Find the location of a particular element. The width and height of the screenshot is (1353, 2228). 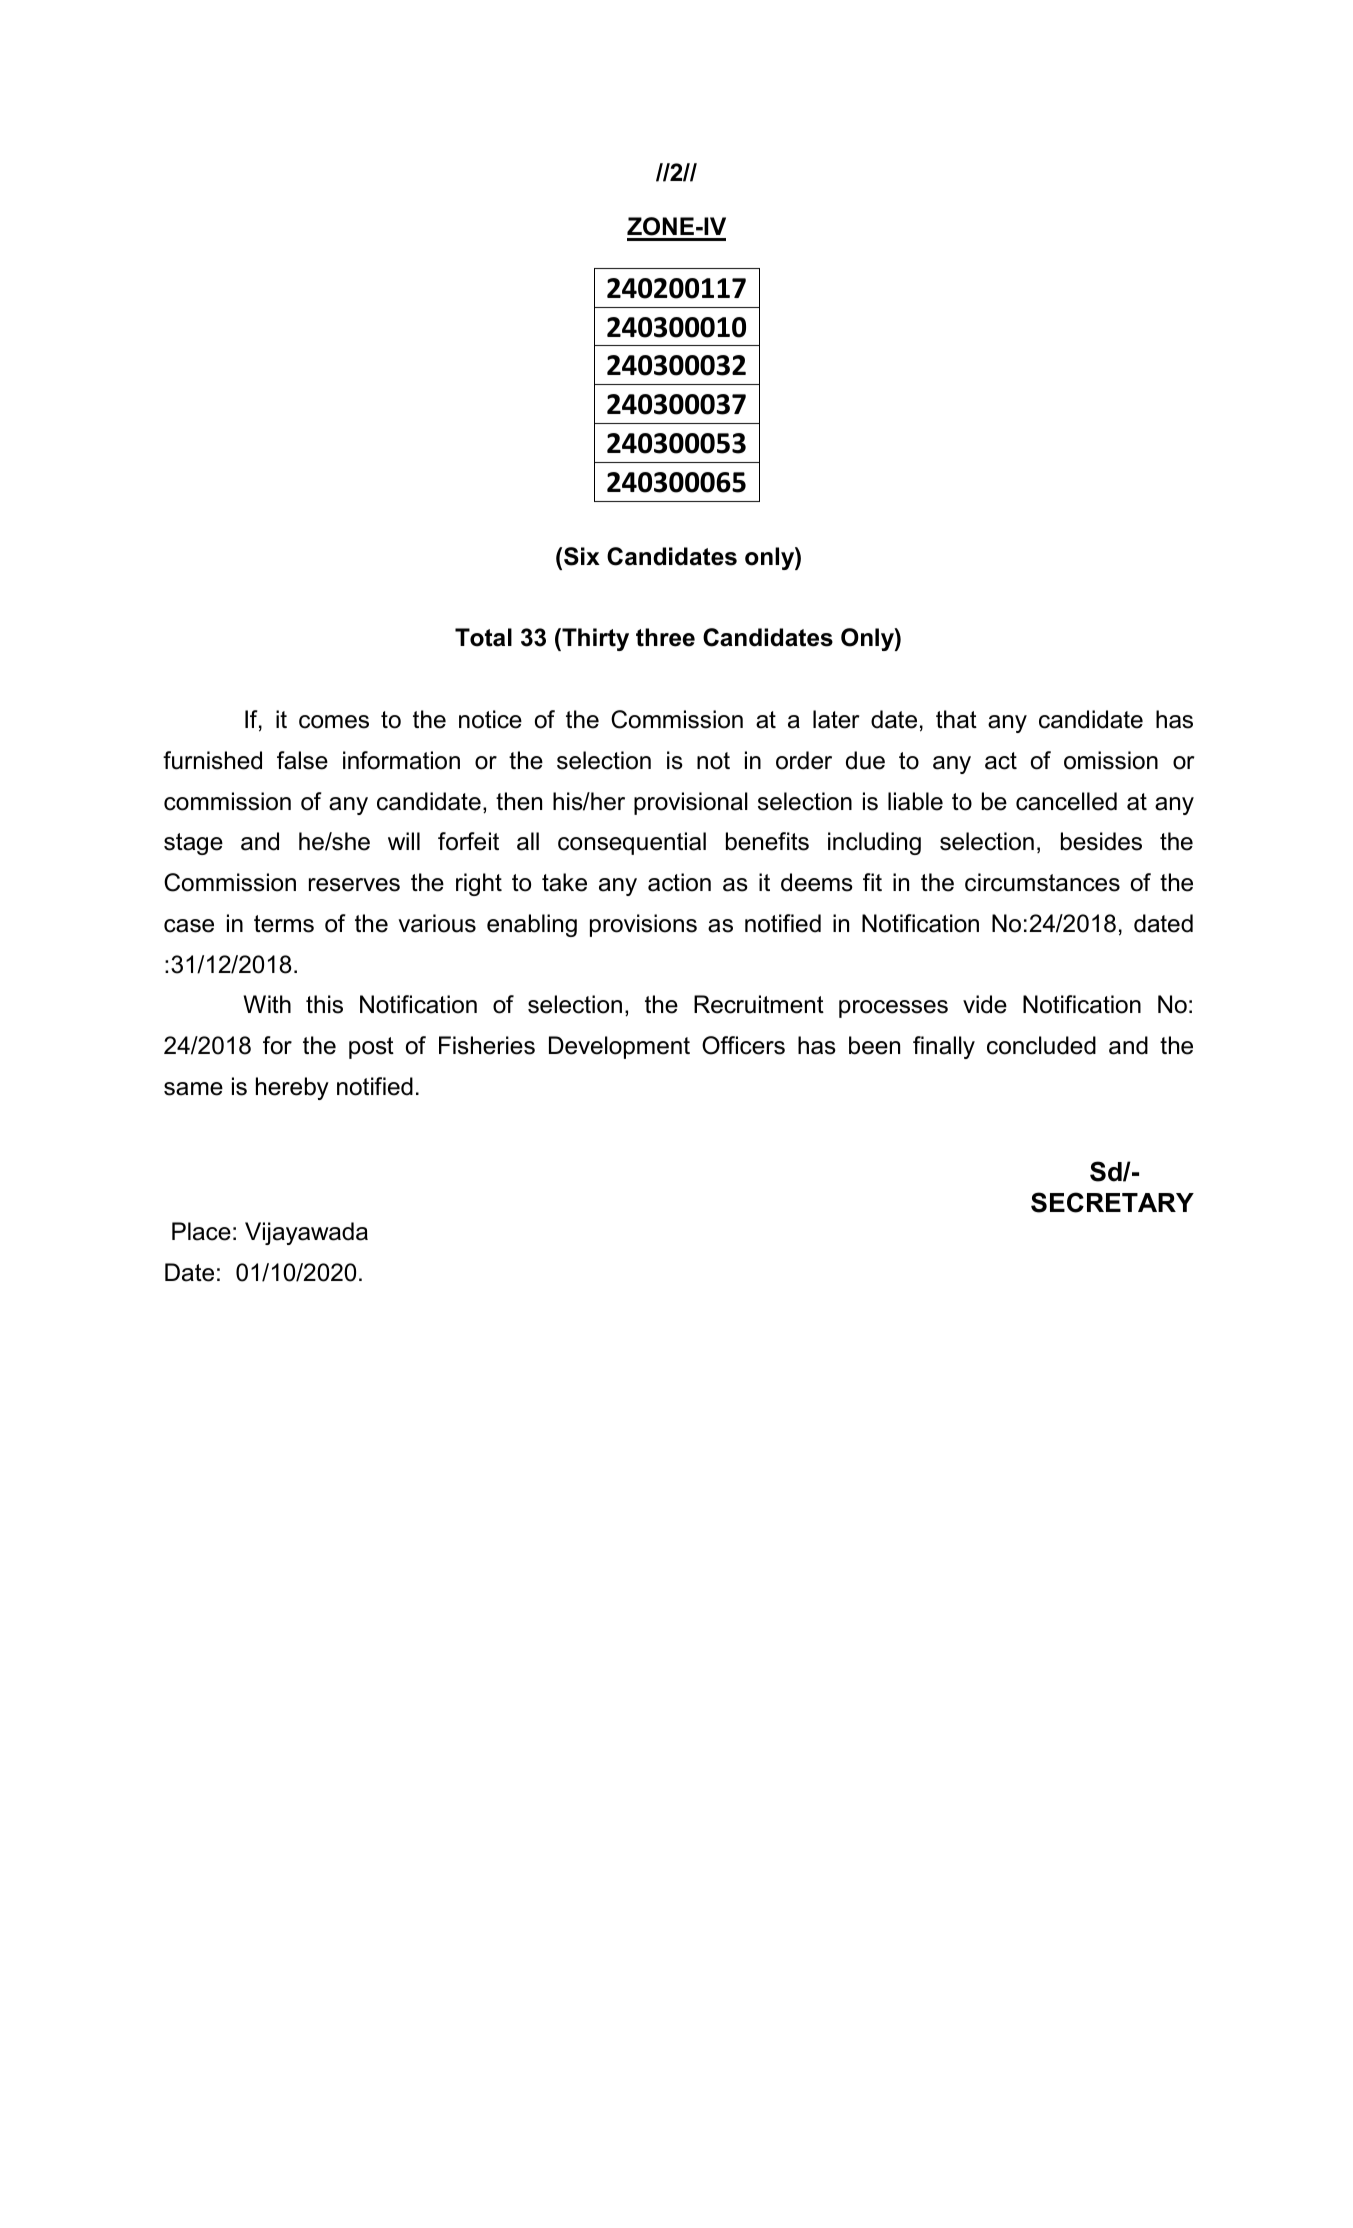

three is located at coordinates (665, 637).
